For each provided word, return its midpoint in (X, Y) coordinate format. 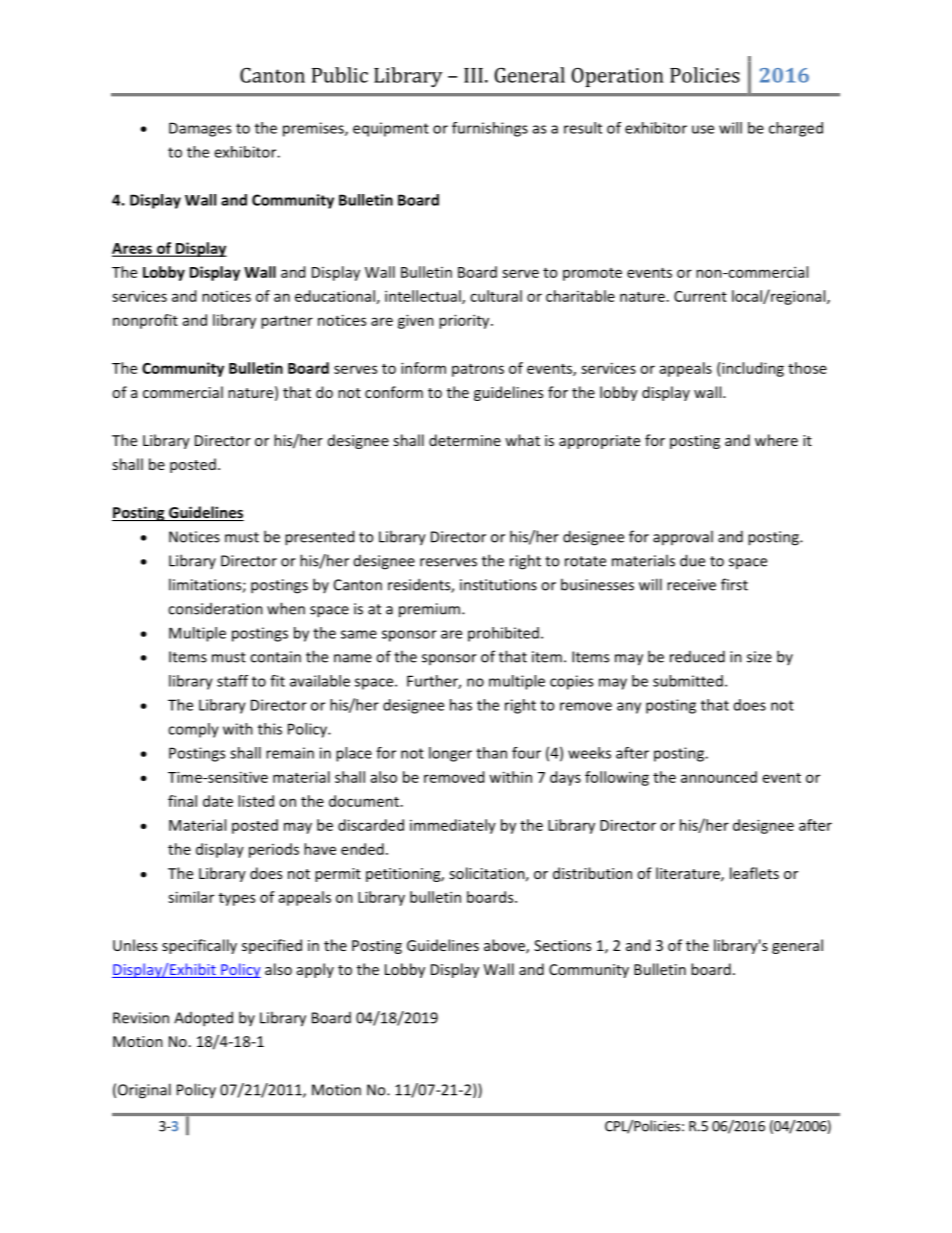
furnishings (490, 129)
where (776, 440)
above (505, 946)
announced (719, 777)
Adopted (203, 1019)
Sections (562, 945)
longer (450, 754)
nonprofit (145, 321)
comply (193, 730)
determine (465, 440)
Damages (200, 129)
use (703, 129)
